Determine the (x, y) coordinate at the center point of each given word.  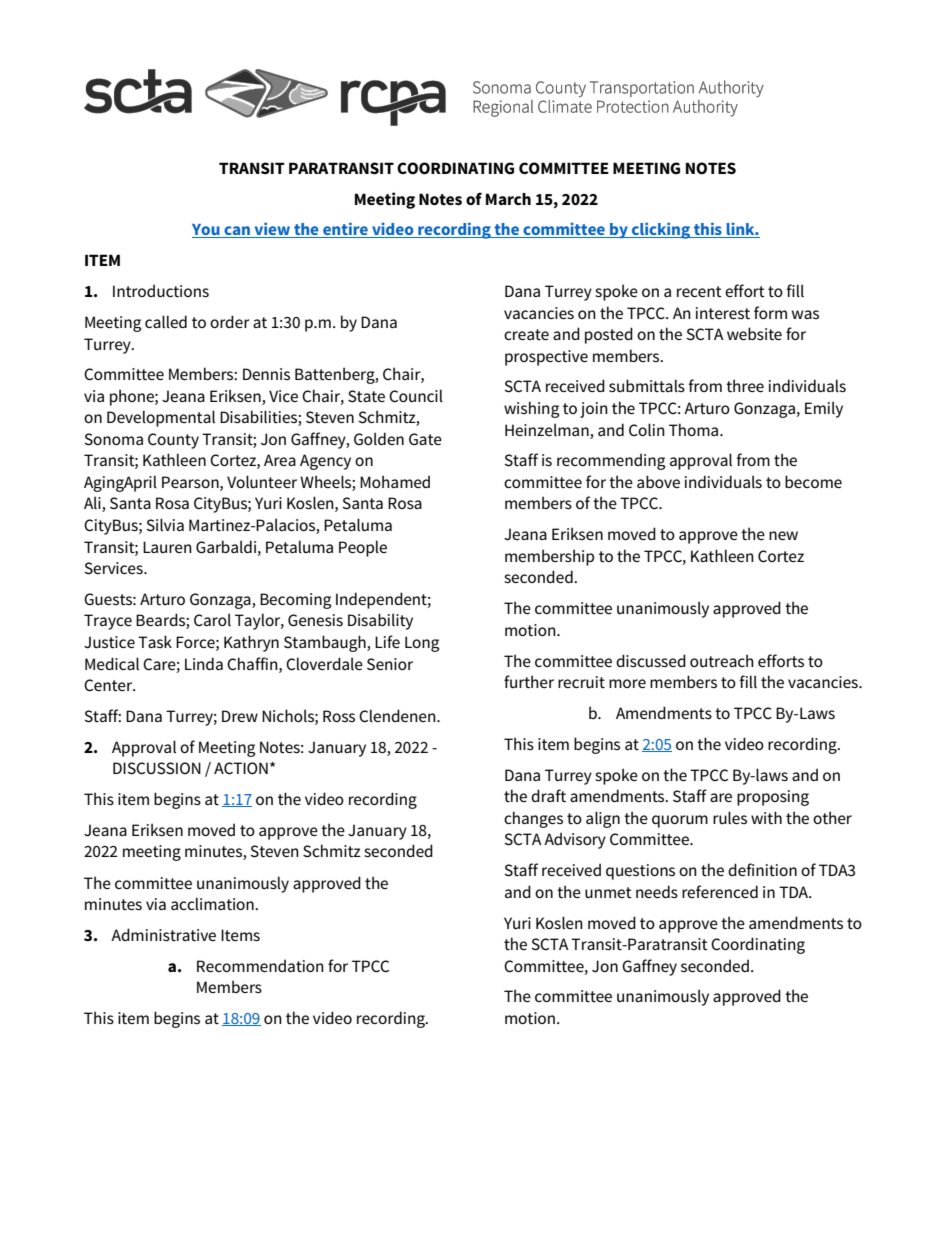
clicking (661, 230)
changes (533, 819)
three (745, 385)
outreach (722, 660)
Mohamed (395, 481)
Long (422, 644)
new (783, 535)
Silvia (165, 525)
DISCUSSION (157, 768)
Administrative (163, 934)
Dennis (266, 374)
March (508, 199)
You (207, 231)
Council (416, 395)
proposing (773, 798)
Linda (204, 663)
